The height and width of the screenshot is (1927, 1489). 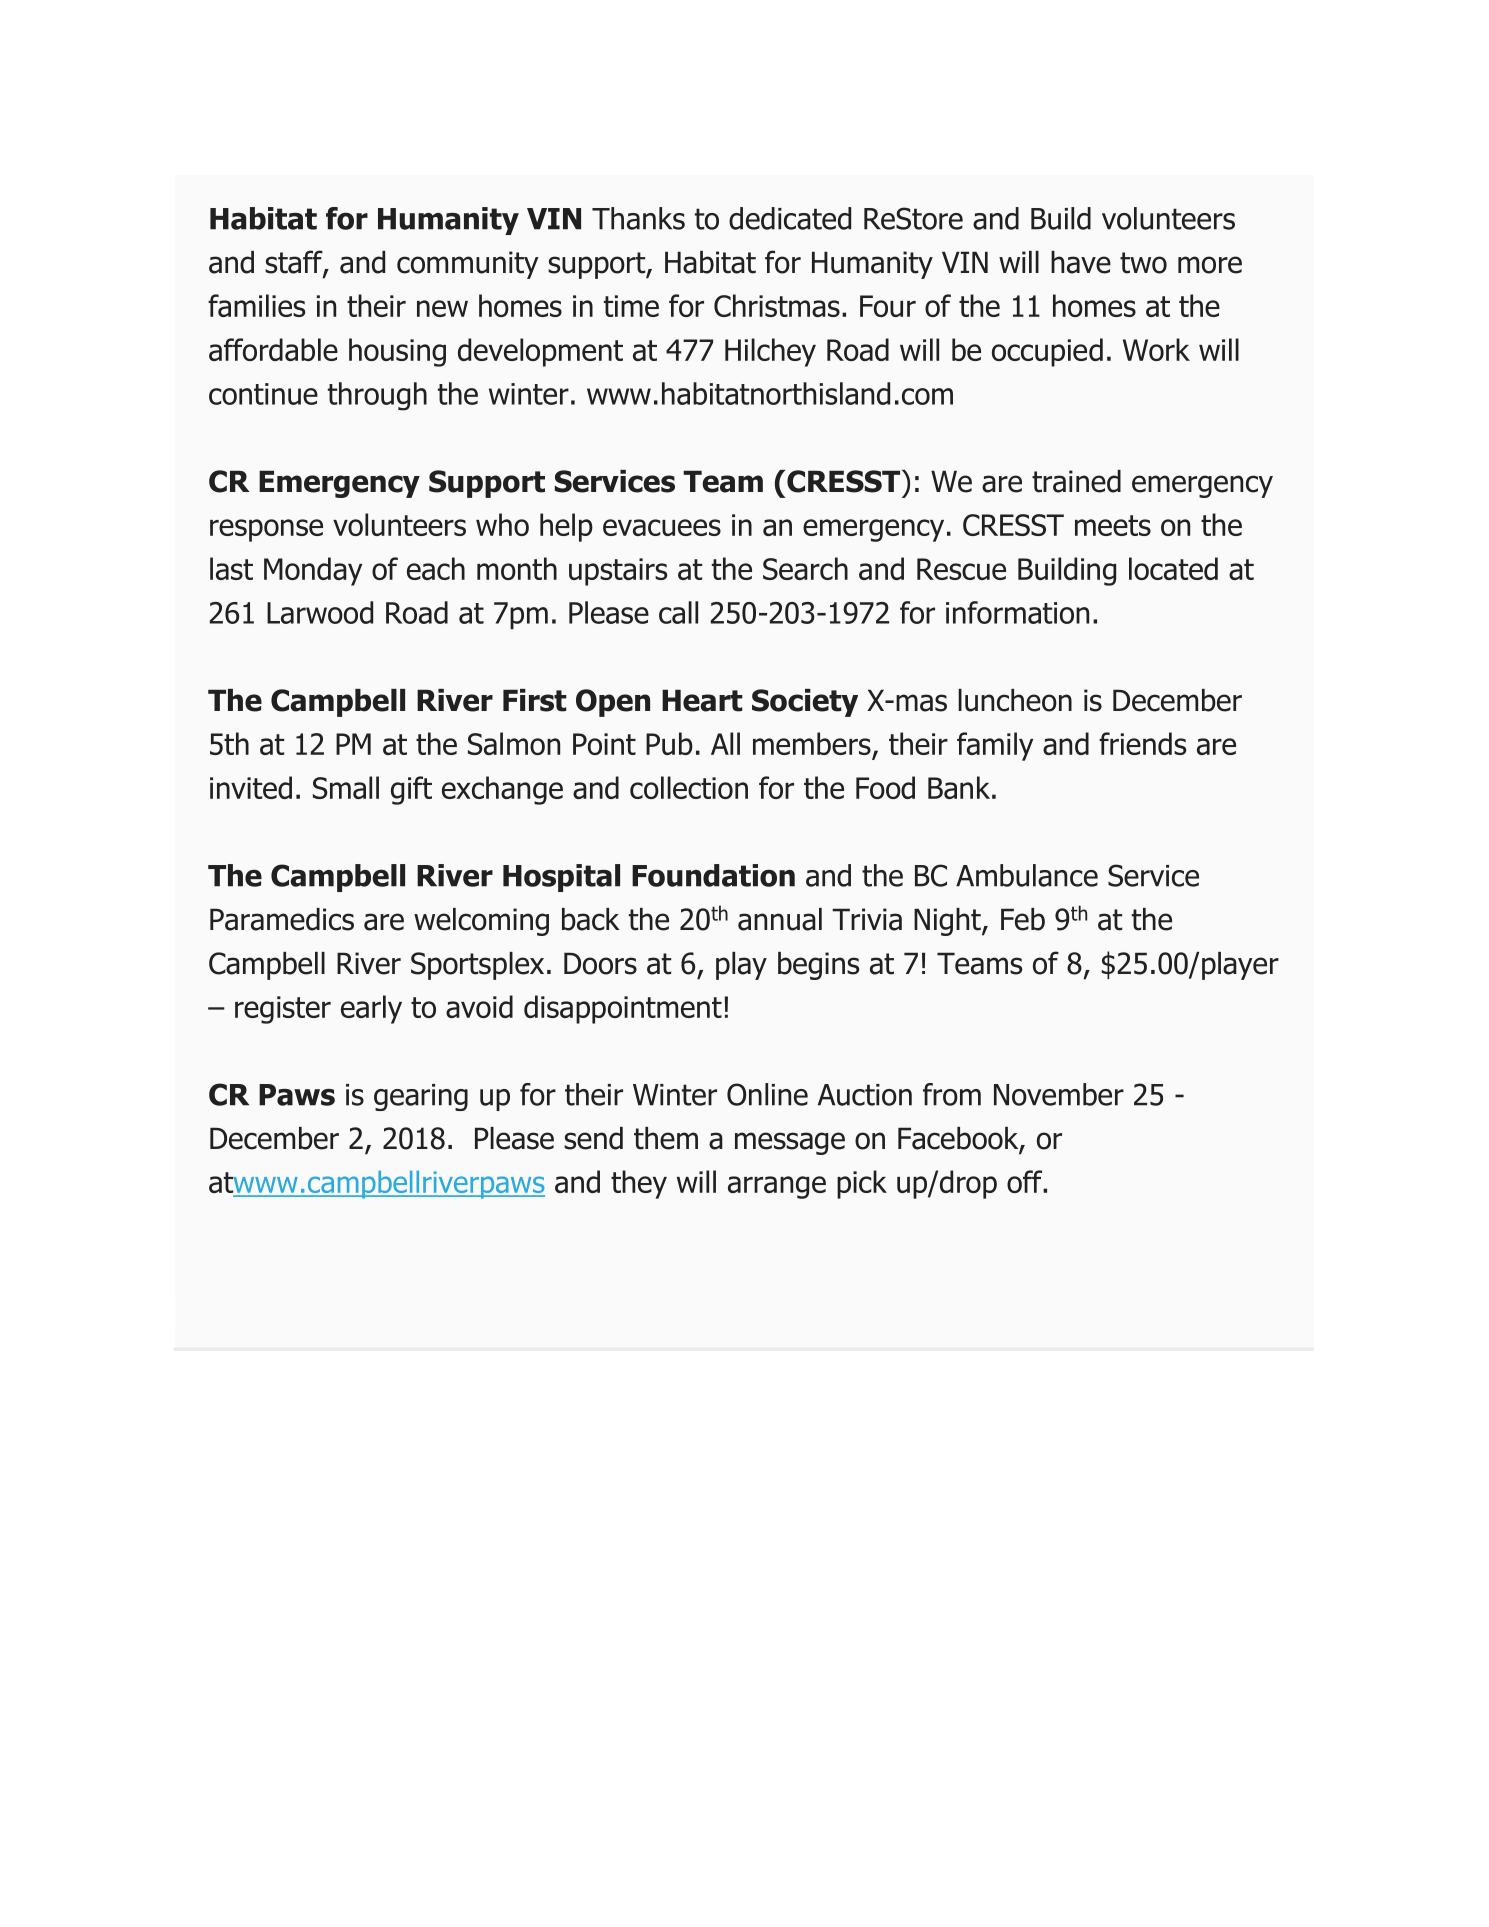 I want to click on trained, so click(x=1076, y=481).
